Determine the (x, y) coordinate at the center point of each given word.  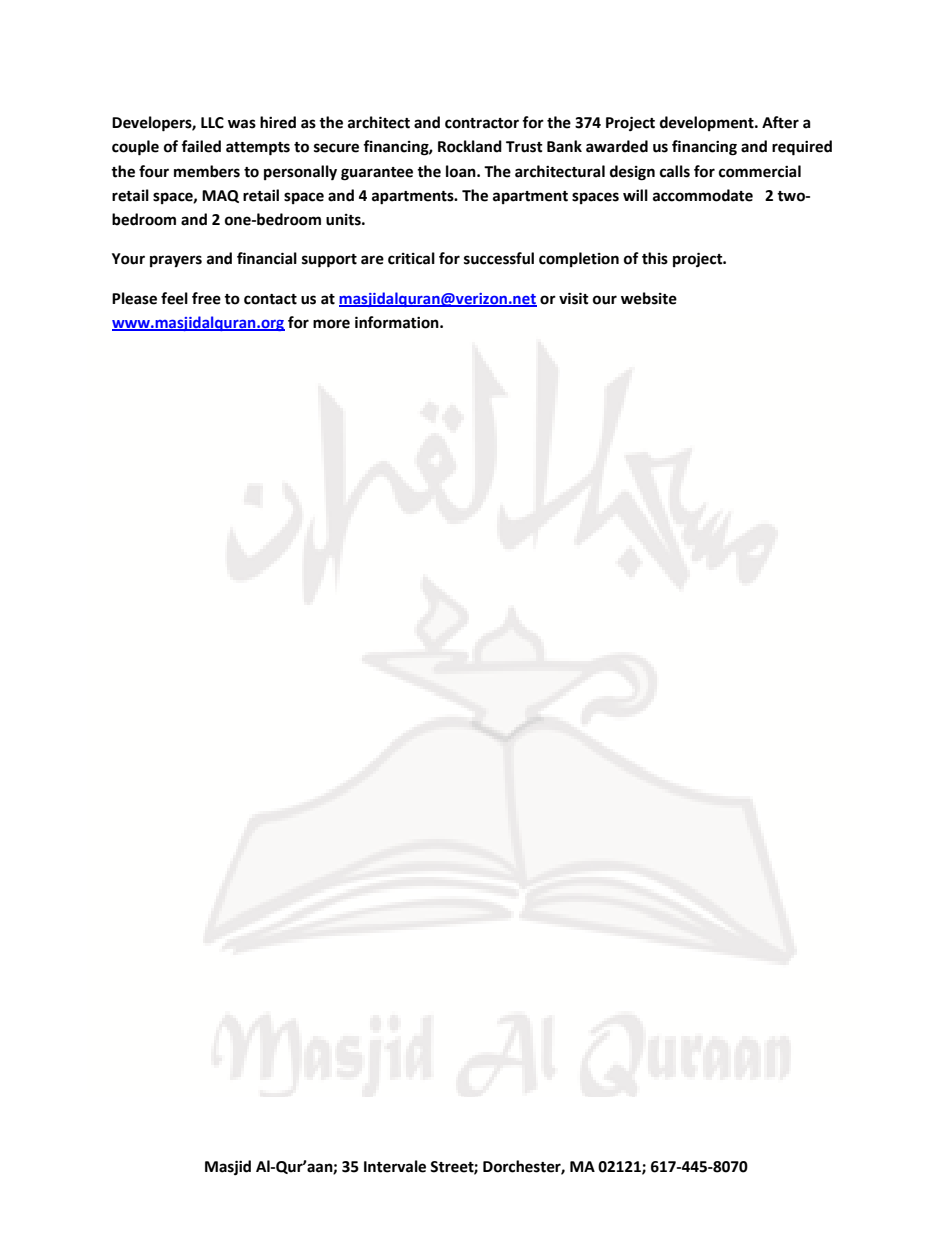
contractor (482, 123)
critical (411, 258)
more (331, 324)
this (655, 258)
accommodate (703, 195)
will (635, 195)
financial (267, 258)
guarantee (377, 174)
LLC (212, 123)
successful (499, 258)
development (708, 123)
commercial (760, 171)
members (207, 171)
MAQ (220, 196)
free (206, 298)
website (649, 298)
